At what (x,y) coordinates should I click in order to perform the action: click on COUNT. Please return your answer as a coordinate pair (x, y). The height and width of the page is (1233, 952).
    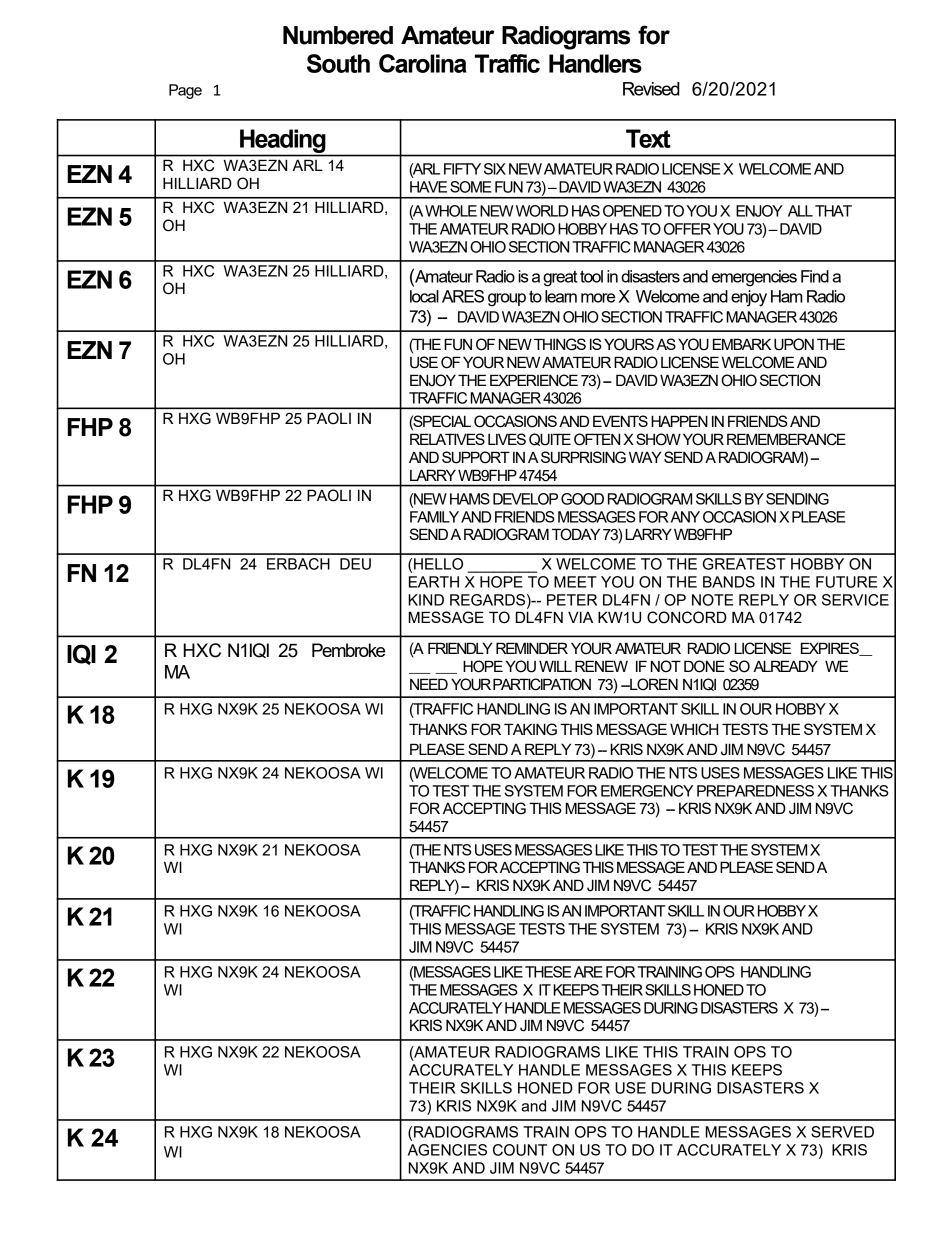
    Looking at the image, I should click on (520, 1150).
